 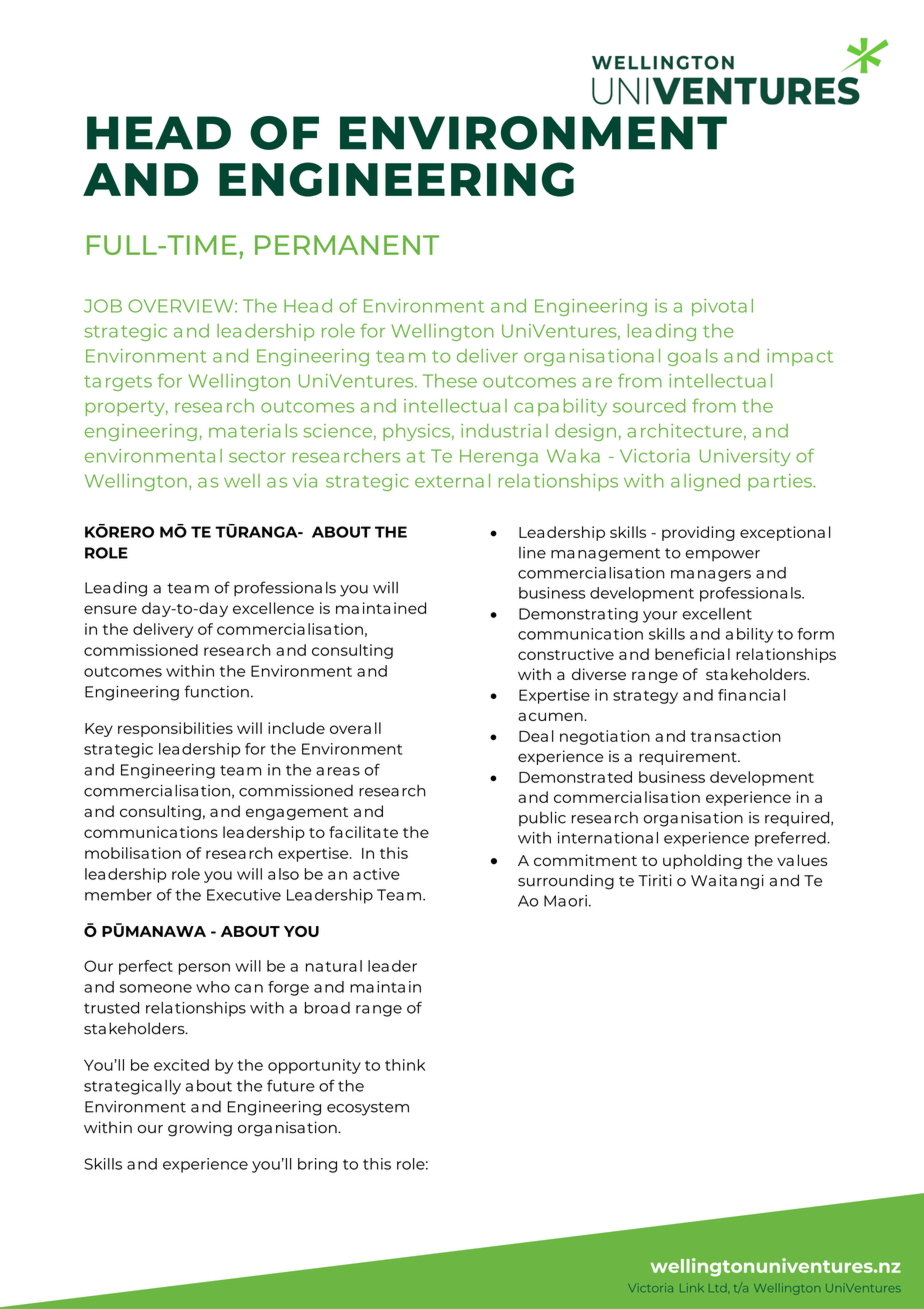 I want to click on pivotal, so click(x=722, y=307).
